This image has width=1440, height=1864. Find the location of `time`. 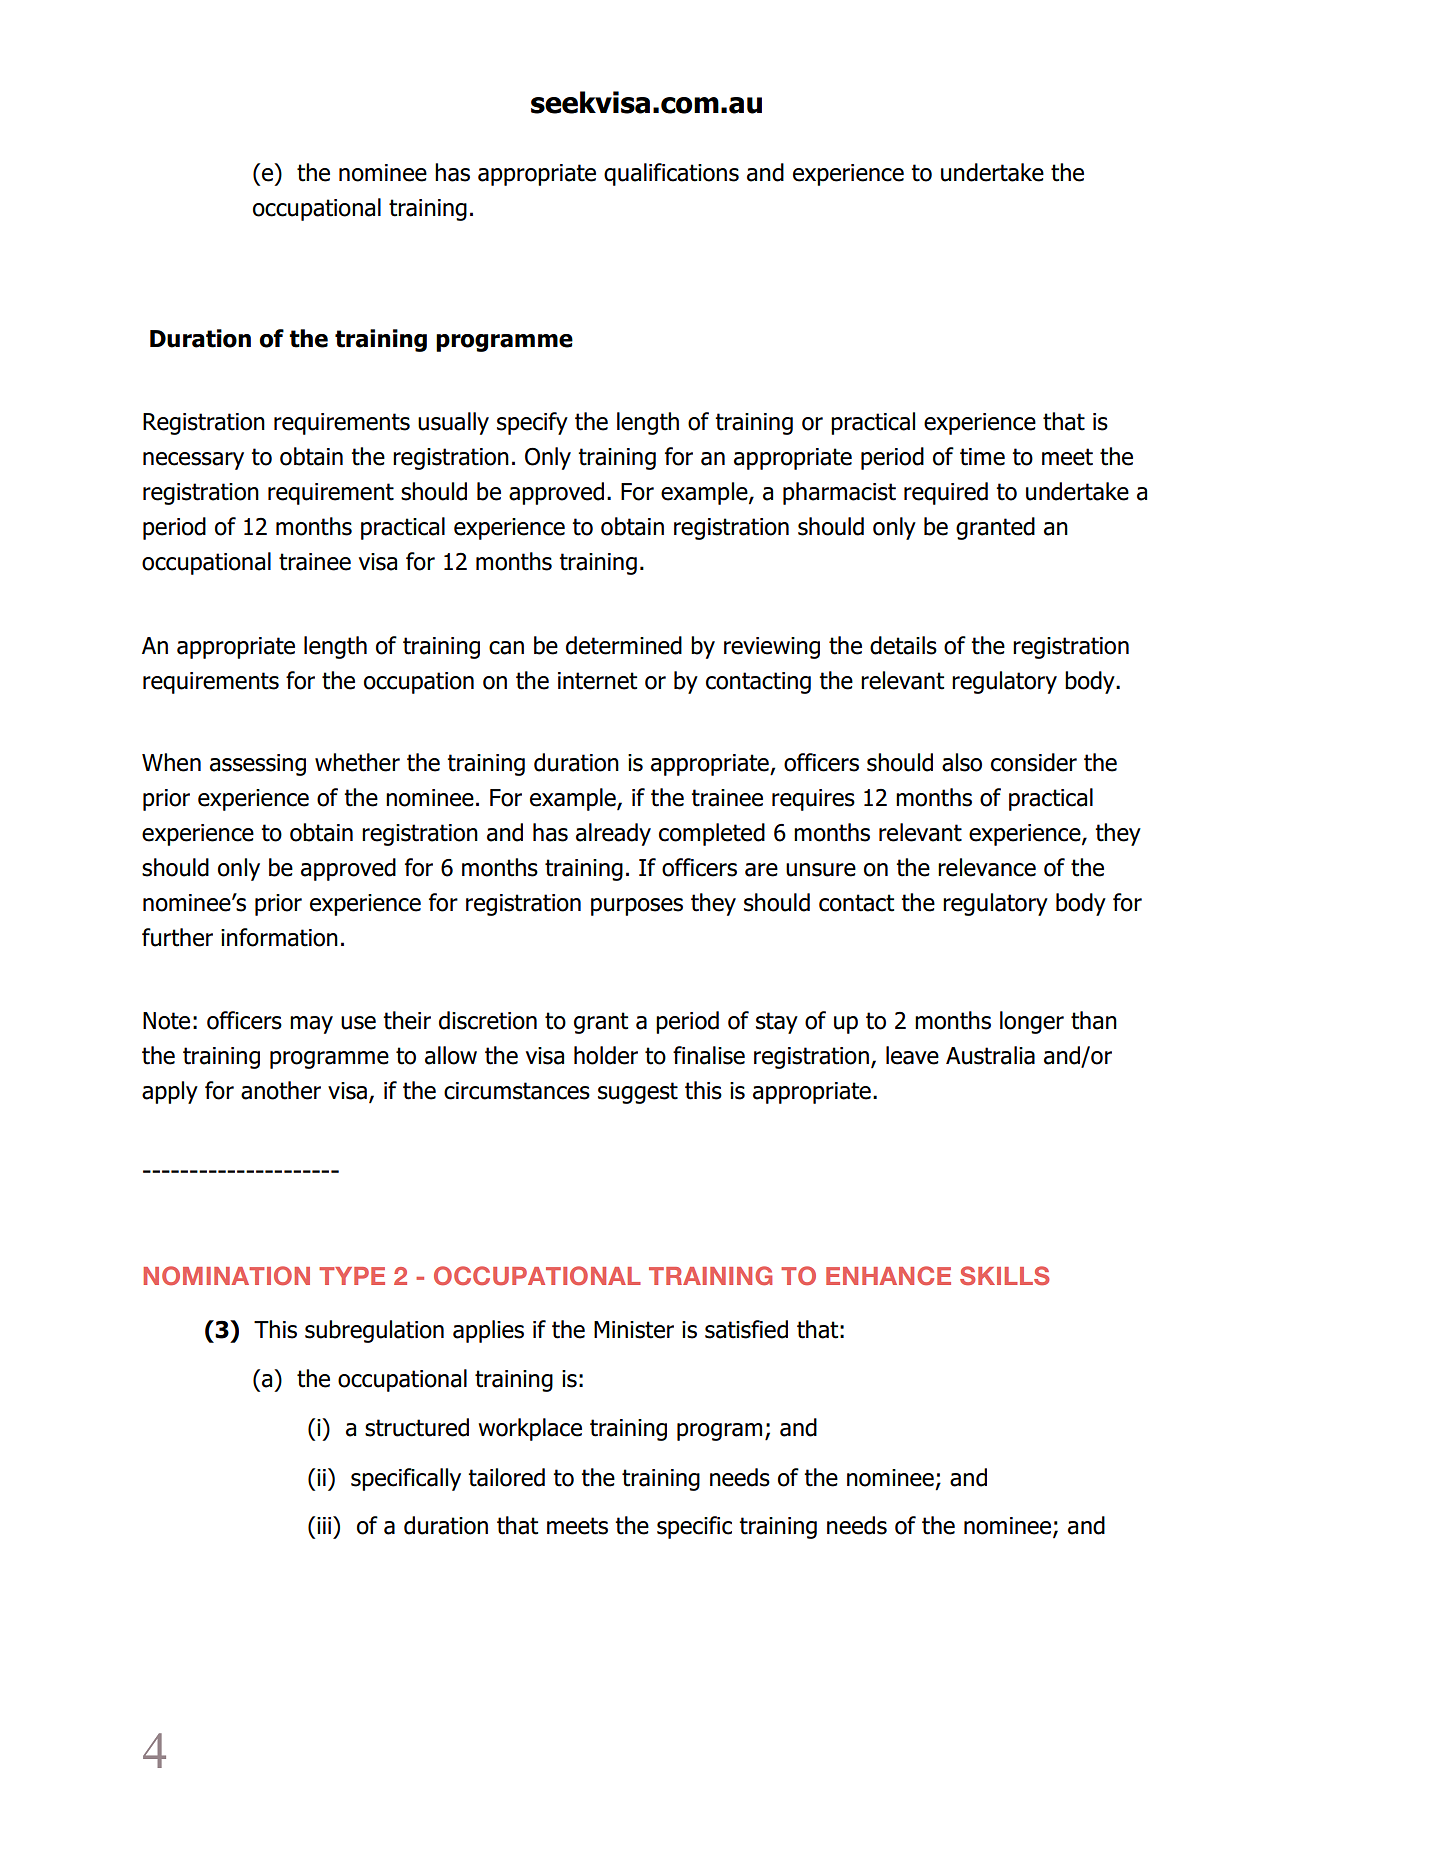

time is located at coordinates (982, 457).
